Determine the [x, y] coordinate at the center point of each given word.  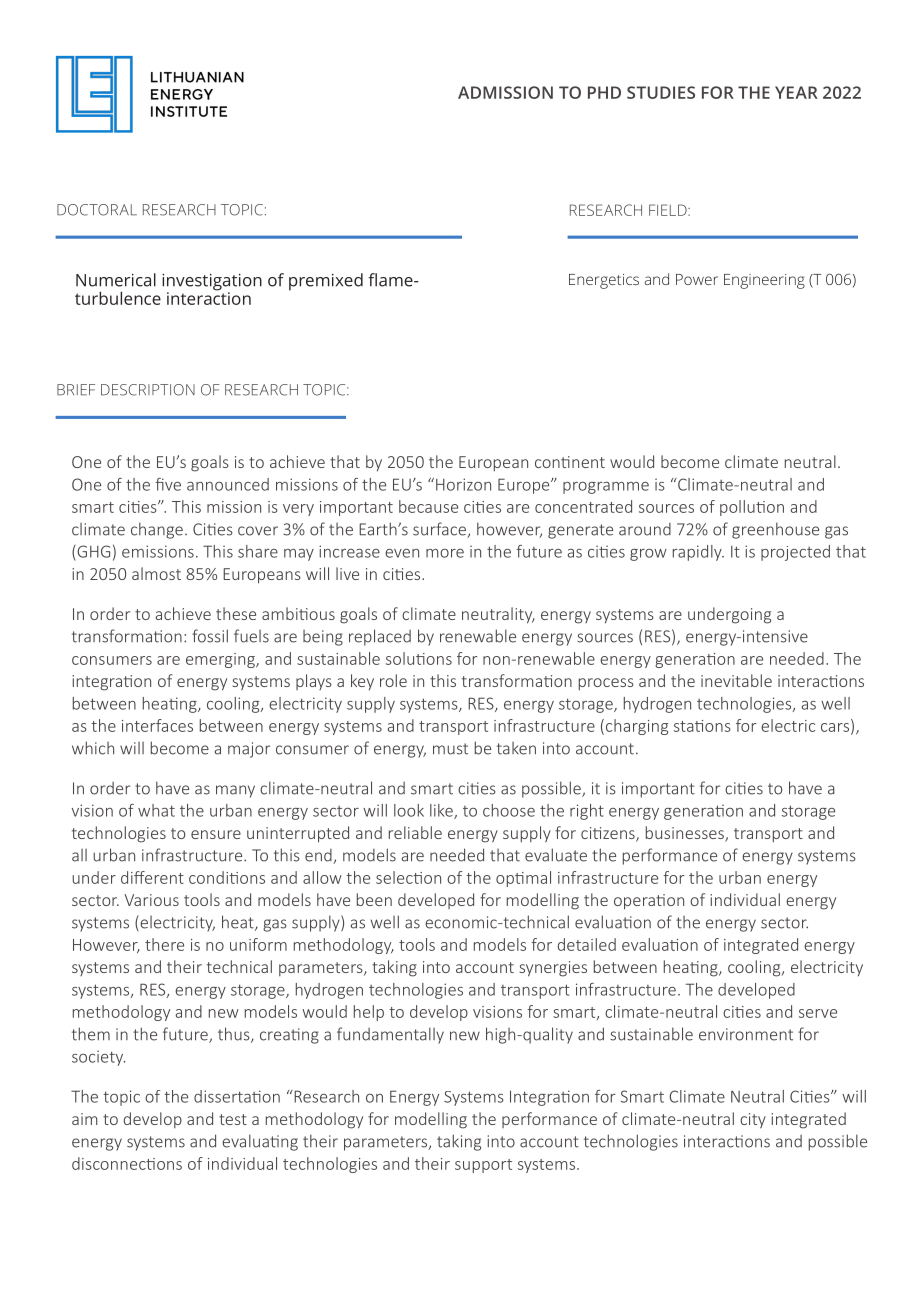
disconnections [127, 1163]
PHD [604, 92]
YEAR [796, 92]
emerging [221, 660]
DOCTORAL [97, 210]
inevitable [736, 680]
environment [746, 1034]
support [483, 1166]
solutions [419, 658]
